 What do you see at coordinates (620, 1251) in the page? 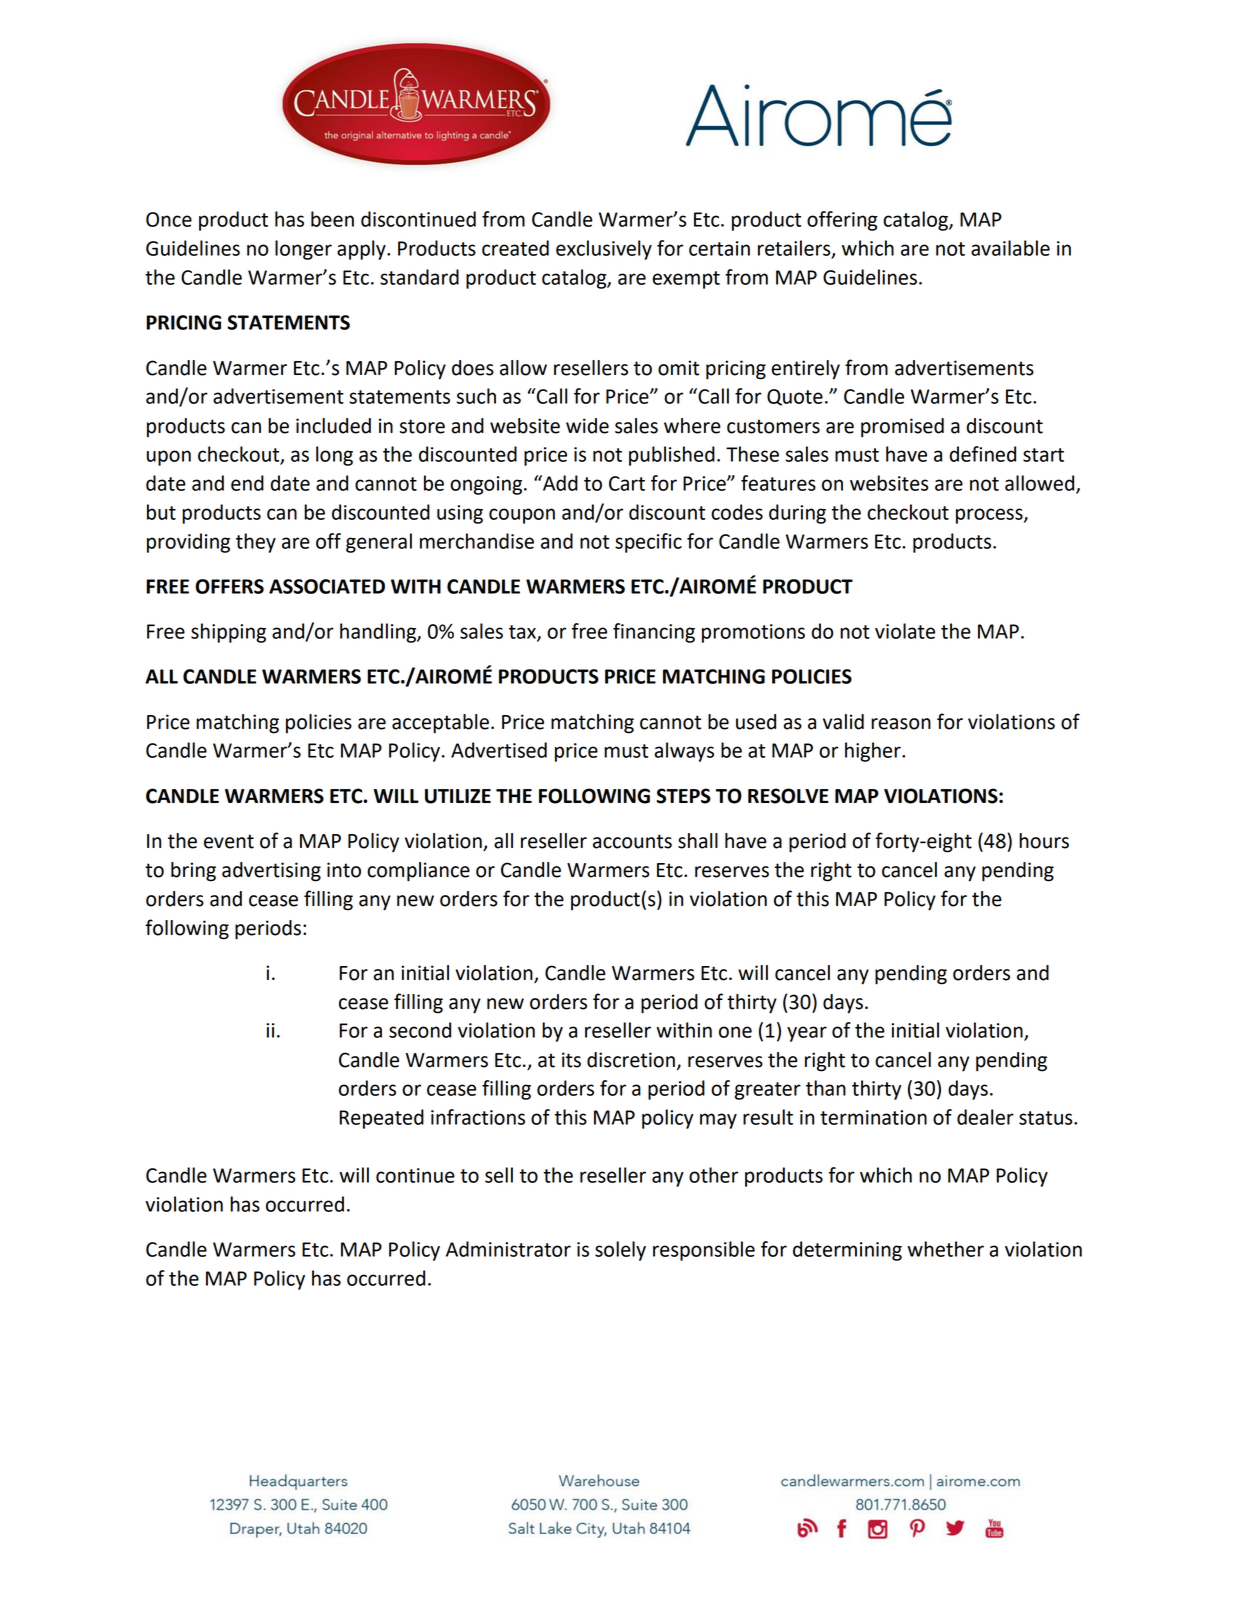
I see `solely` at bounding box center [620, 1251].
